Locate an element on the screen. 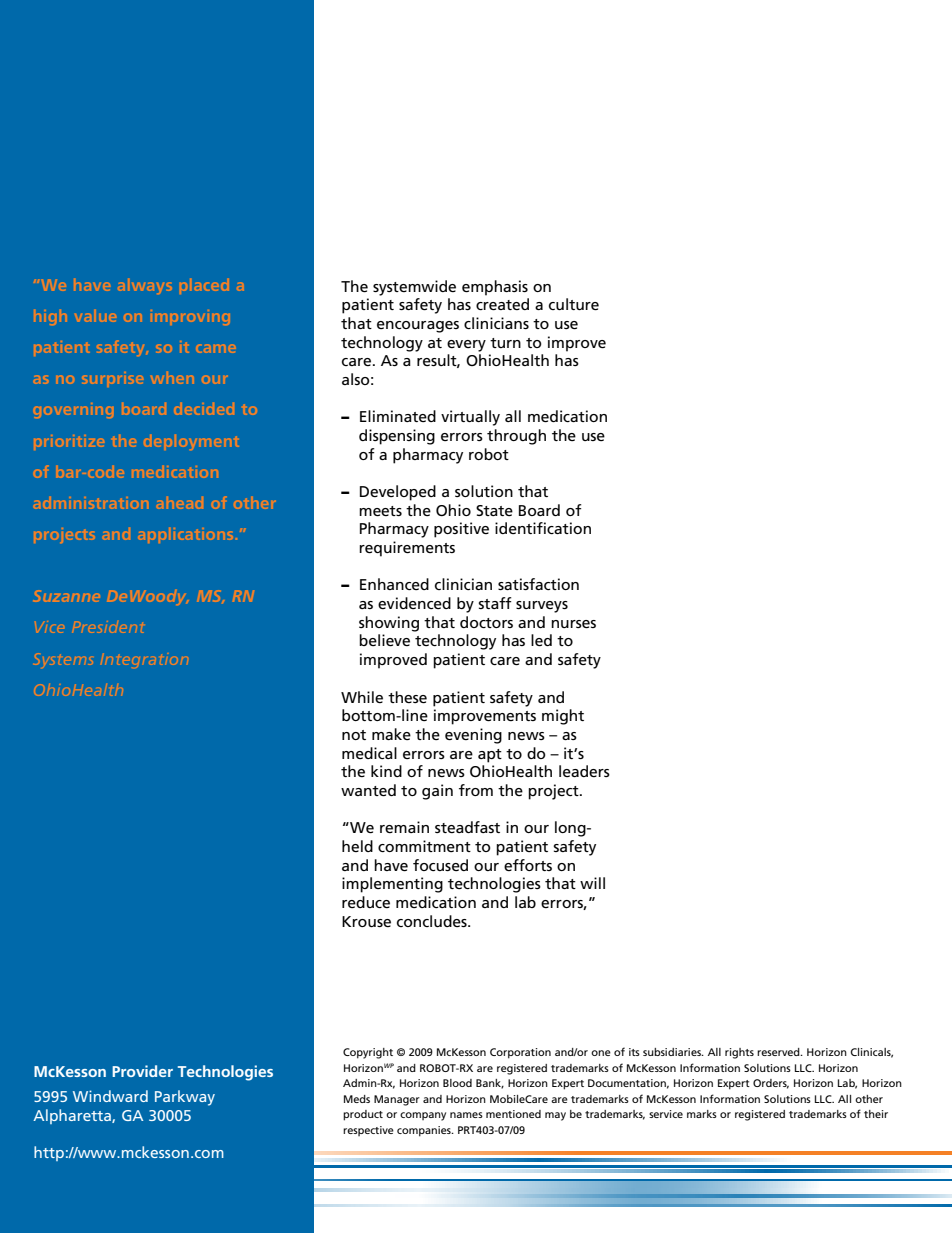 The image size is (952, 1233). mentioned is located at coordinates (513, 1114).
